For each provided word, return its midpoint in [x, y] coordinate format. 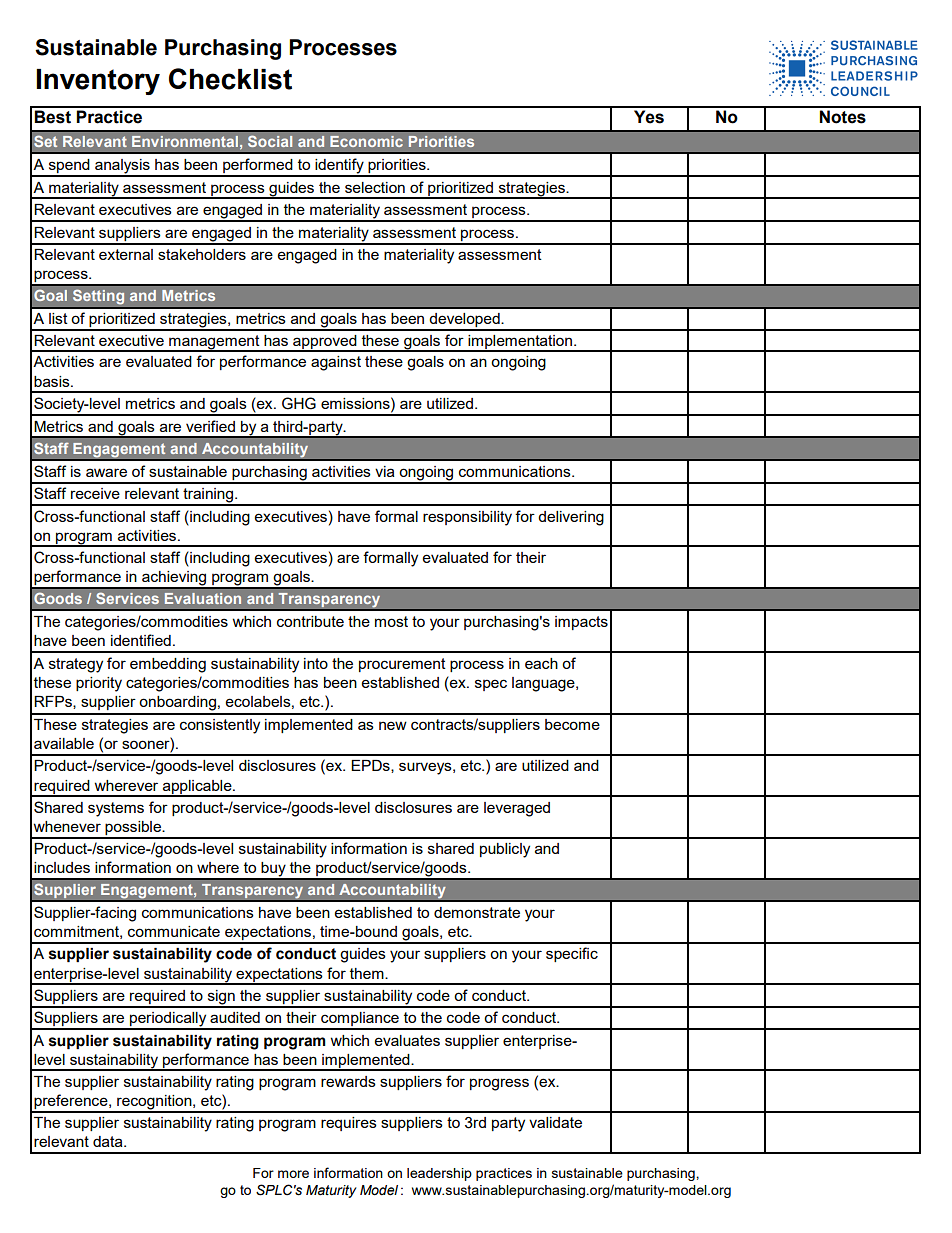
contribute [310, 621]
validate [555, 1122]
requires [349, 1124]
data [109, 1141]
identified [141, 640]
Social [270, 141]
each [541, 663]
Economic [366, 141]
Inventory [98, 82]
